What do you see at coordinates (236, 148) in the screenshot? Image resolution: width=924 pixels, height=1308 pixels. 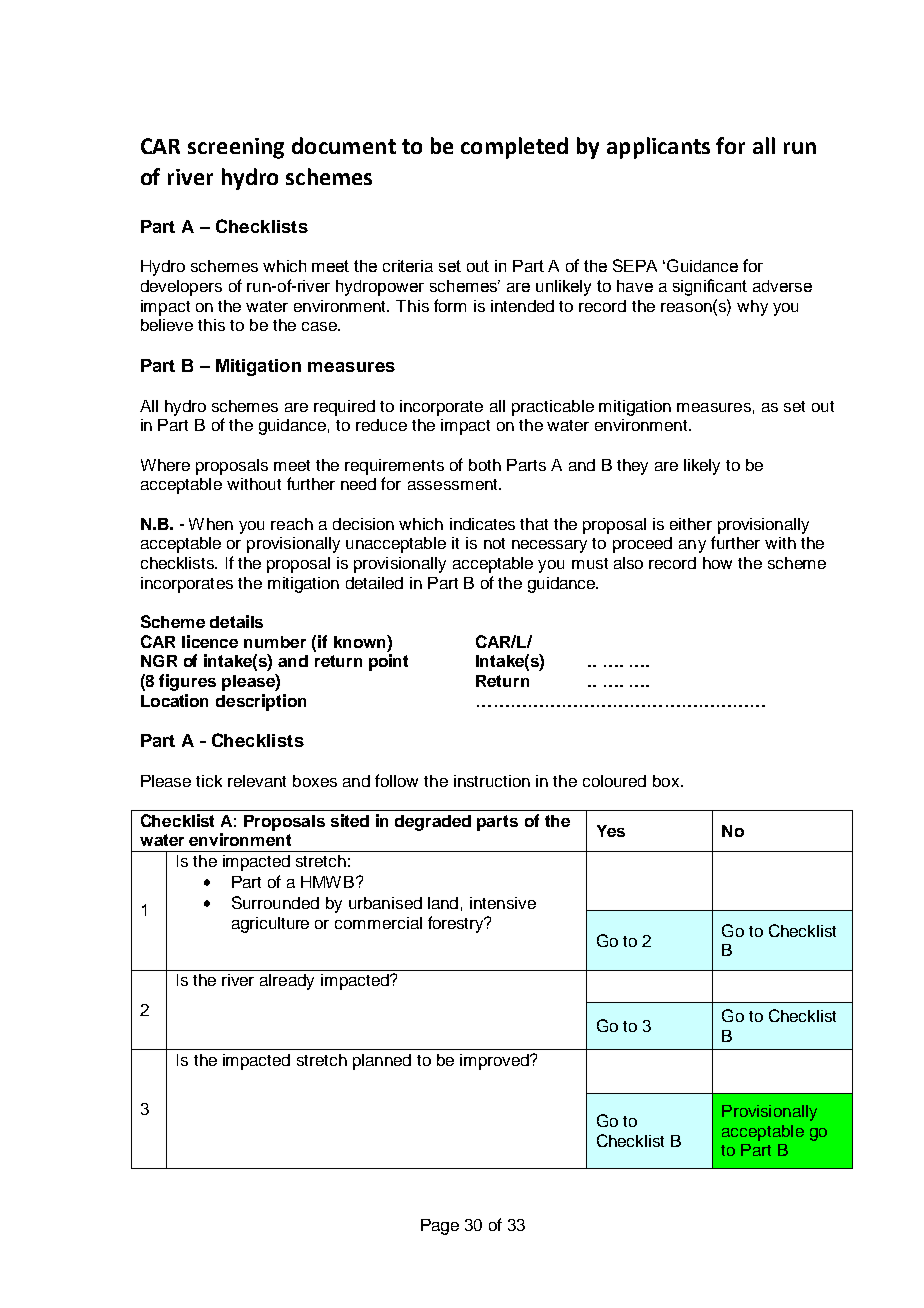 I see `screening` at bounding box center [236, 148].
